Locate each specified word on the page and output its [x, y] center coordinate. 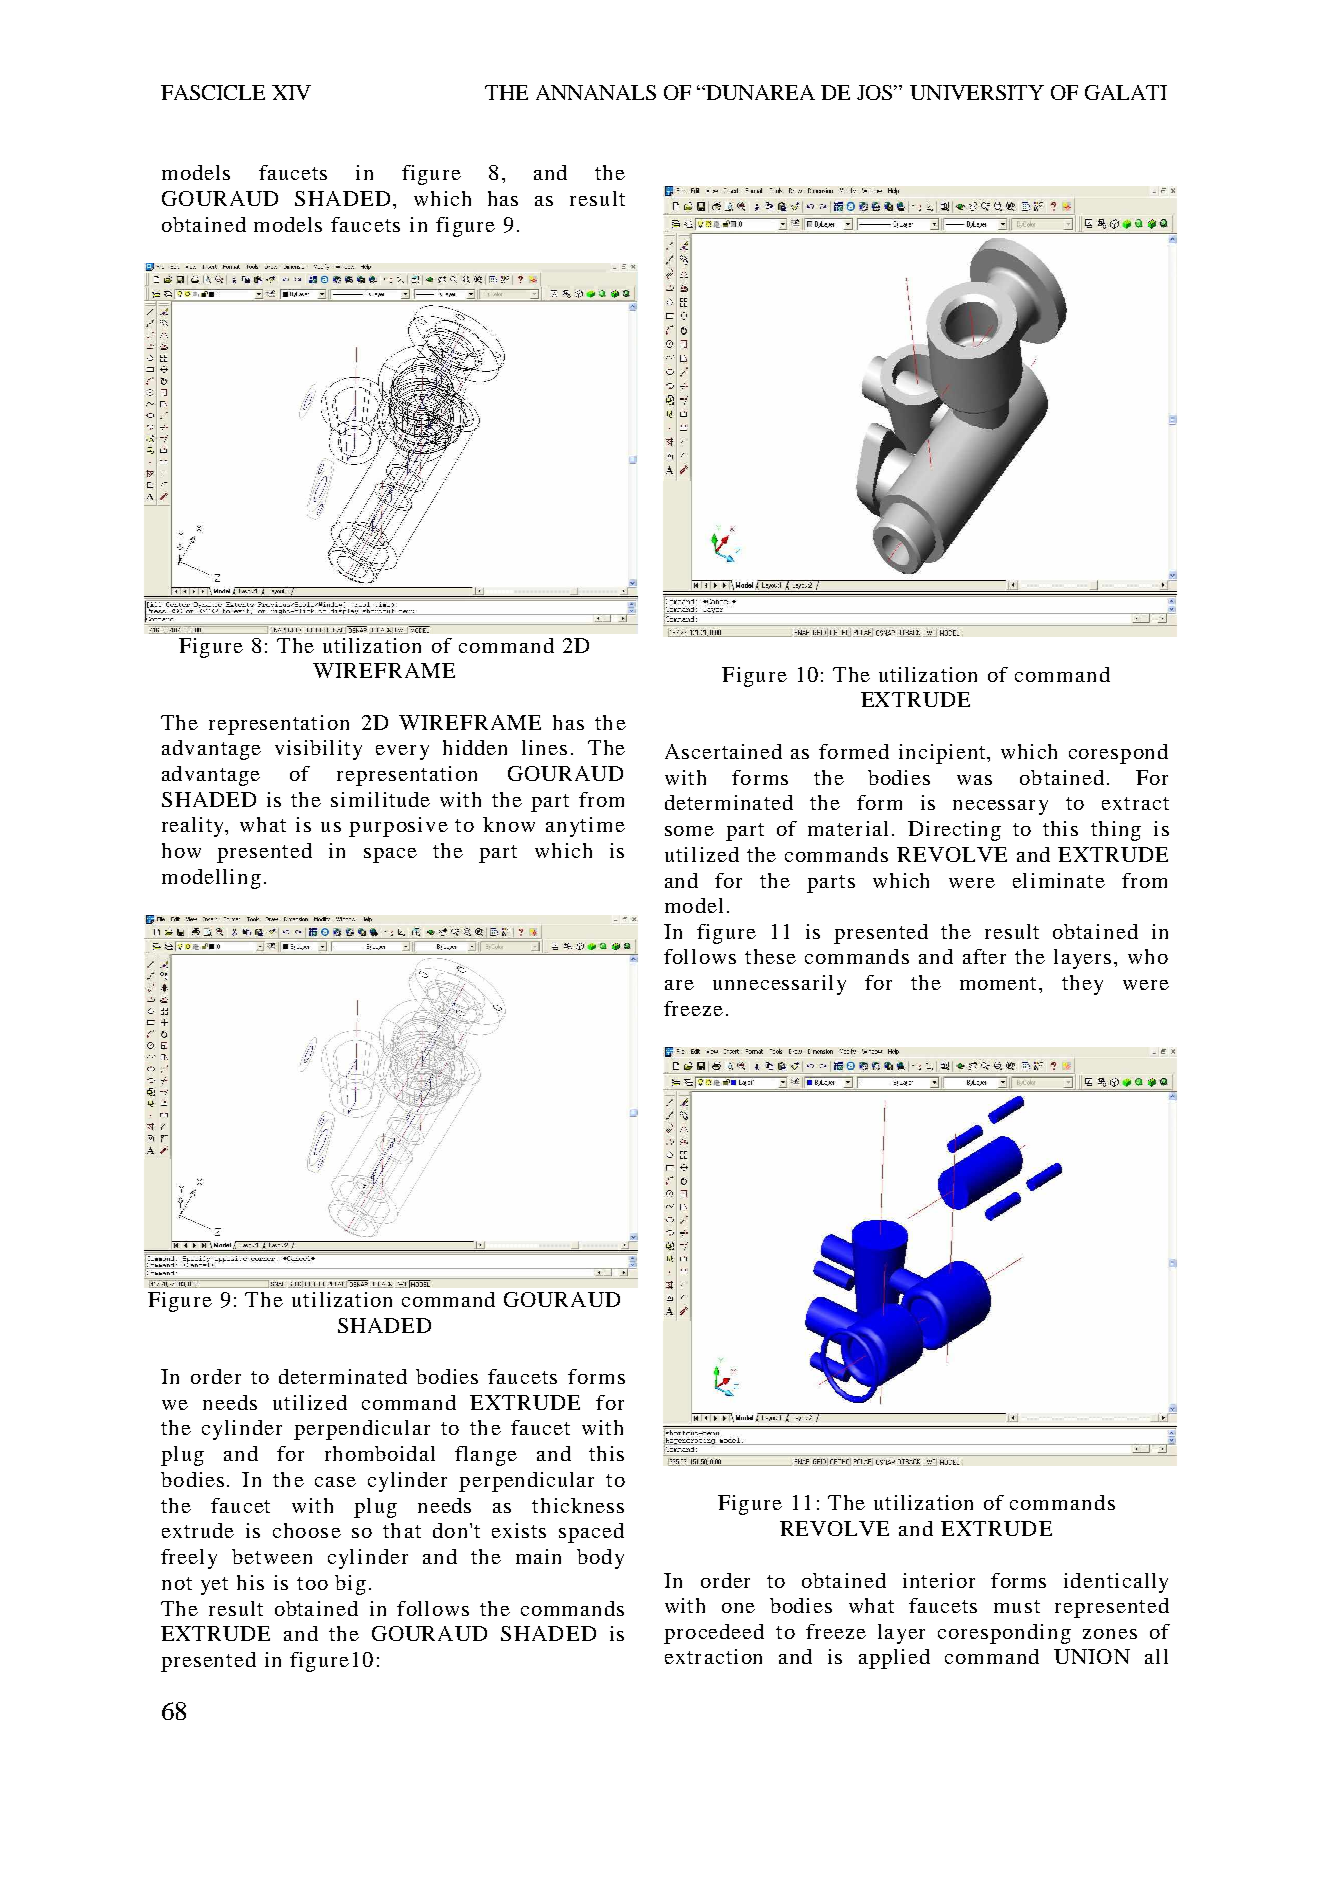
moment [1000, 983]
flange [486, 1456]
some [689, 831]
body [600, 1559]
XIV [291, 92]
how [181, 850]
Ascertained [723, 751]
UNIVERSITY [977, 92]
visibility [318, 750]
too [312, 1583]
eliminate [1059, 880]
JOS [876, 92]
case [335, 1482]
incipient [943, 754]
